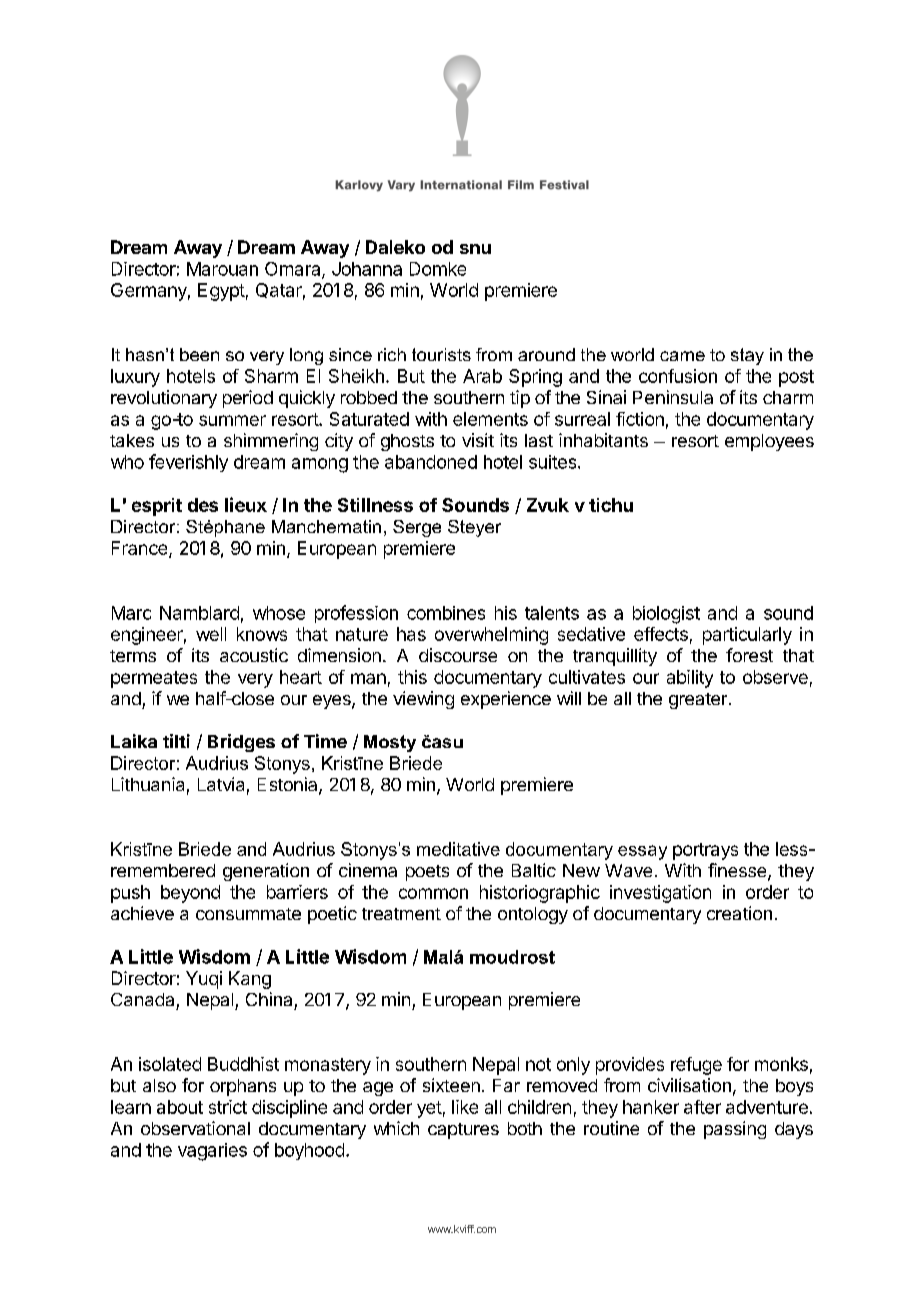  Describe the element at coordinates (705, 851) in the screenshot. I see `portrays` at that location.
